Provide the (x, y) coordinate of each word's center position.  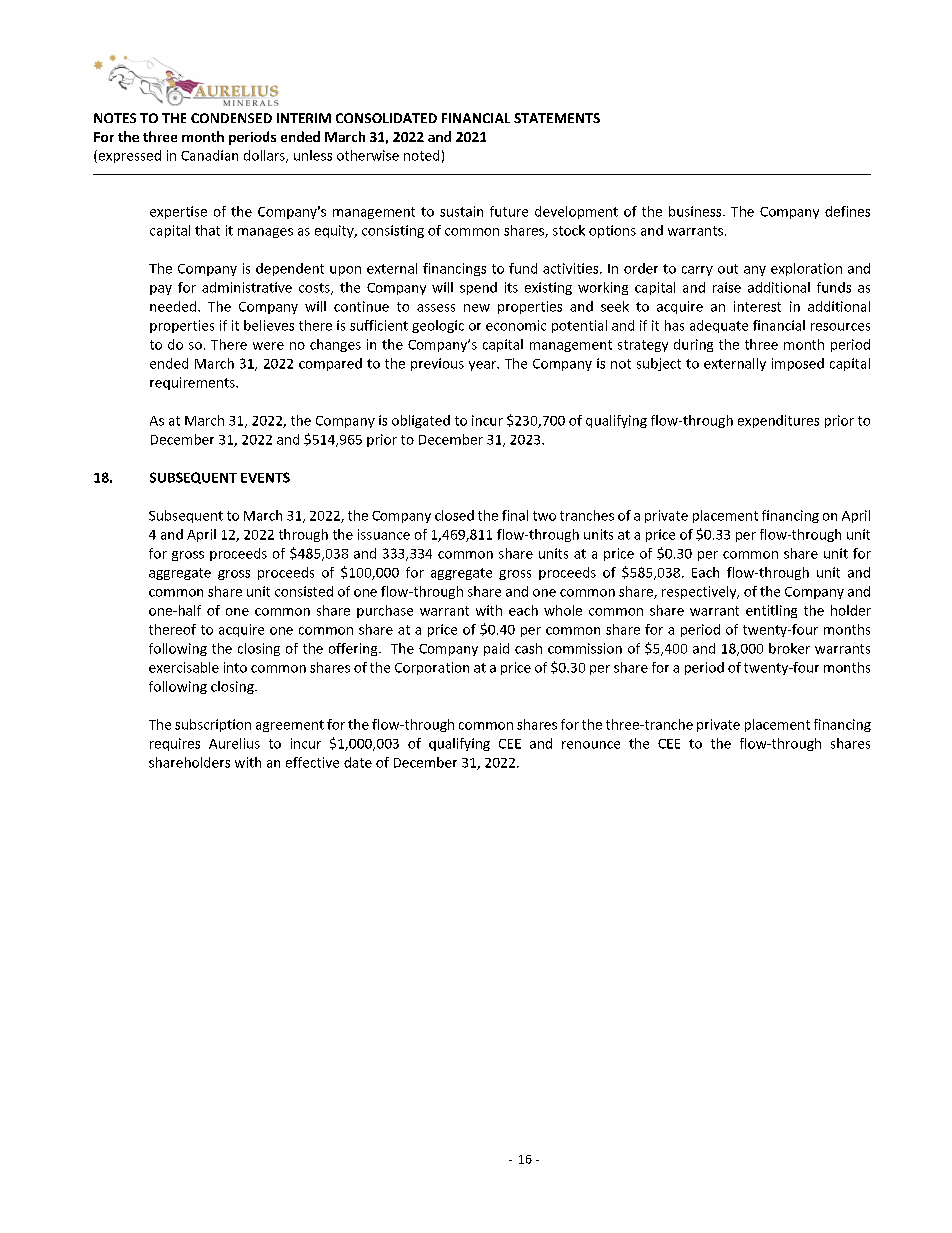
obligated (421, 421)
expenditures (778, 421)
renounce (591, 745)
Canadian (209, 155)
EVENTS (265, 477)
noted (421, 155)
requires (175, 744)
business (696, 211)
